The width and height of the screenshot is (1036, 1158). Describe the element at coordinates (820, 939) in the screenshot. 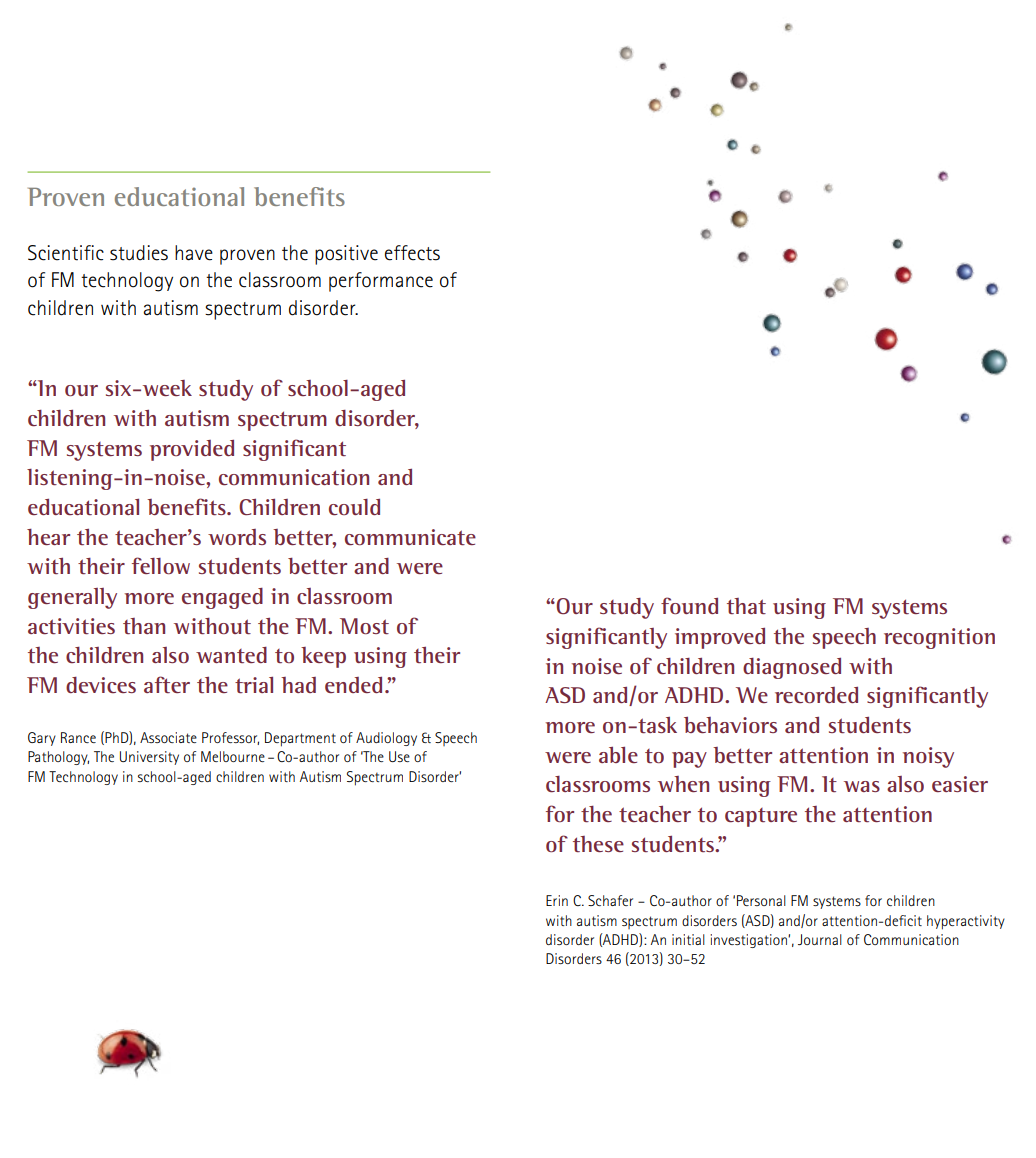

I see `Journal` at that location.
